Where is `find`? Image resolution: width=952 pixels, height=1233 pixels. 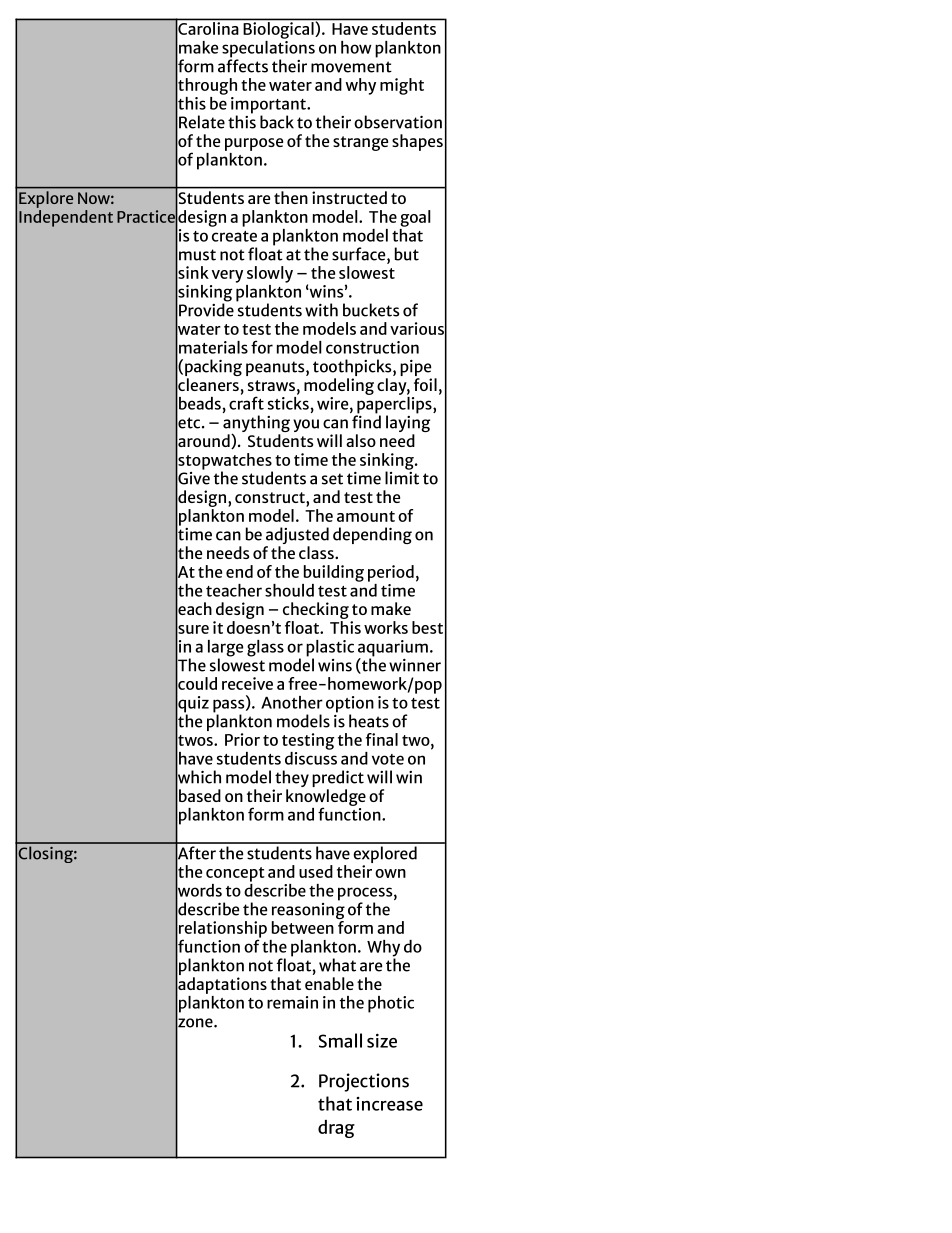 find is located at coordinates (366, 421).
